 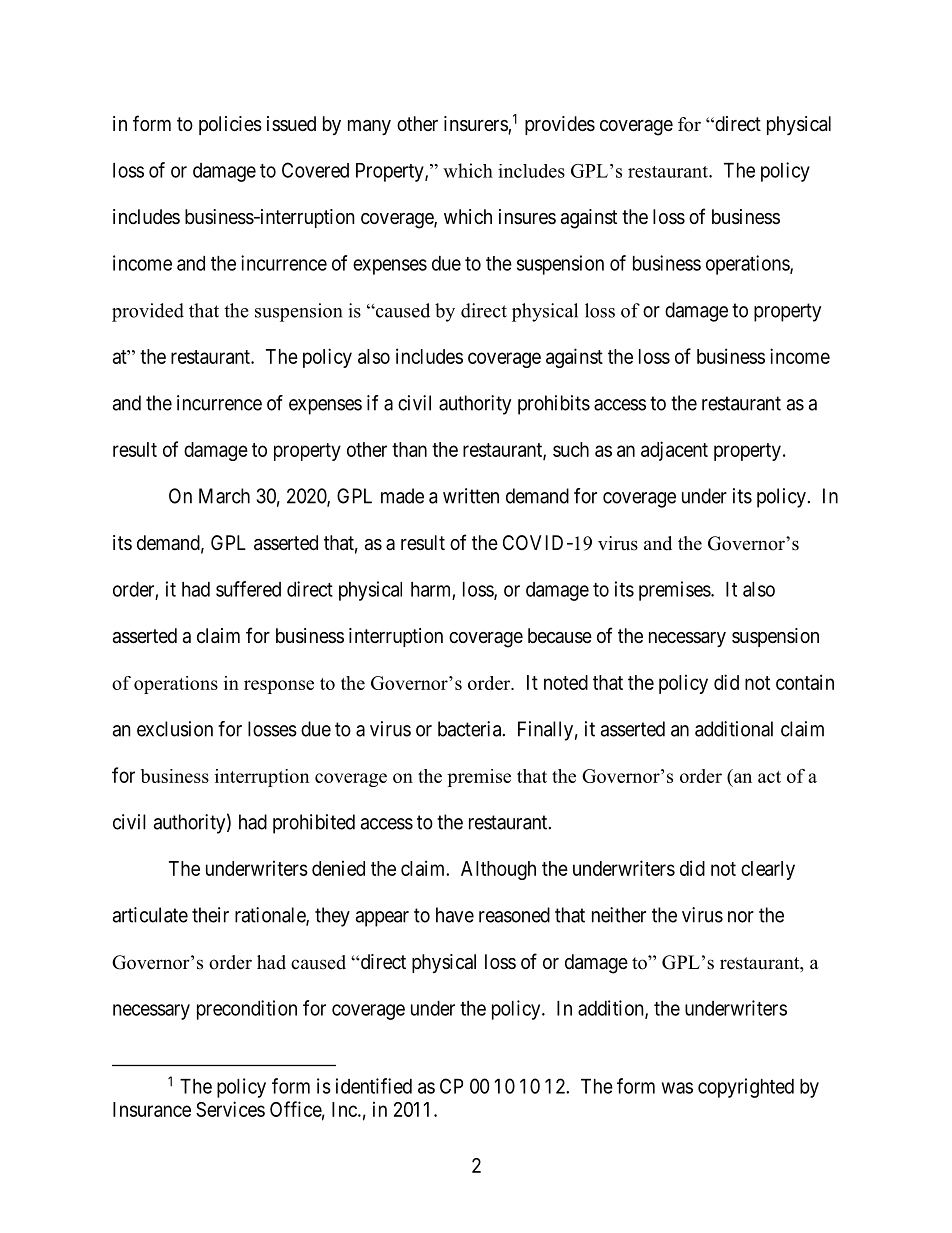 What do you see at coordinates (746, 1088) in the page?
I see `copyrighted` at bounding box center [746, 1088].
